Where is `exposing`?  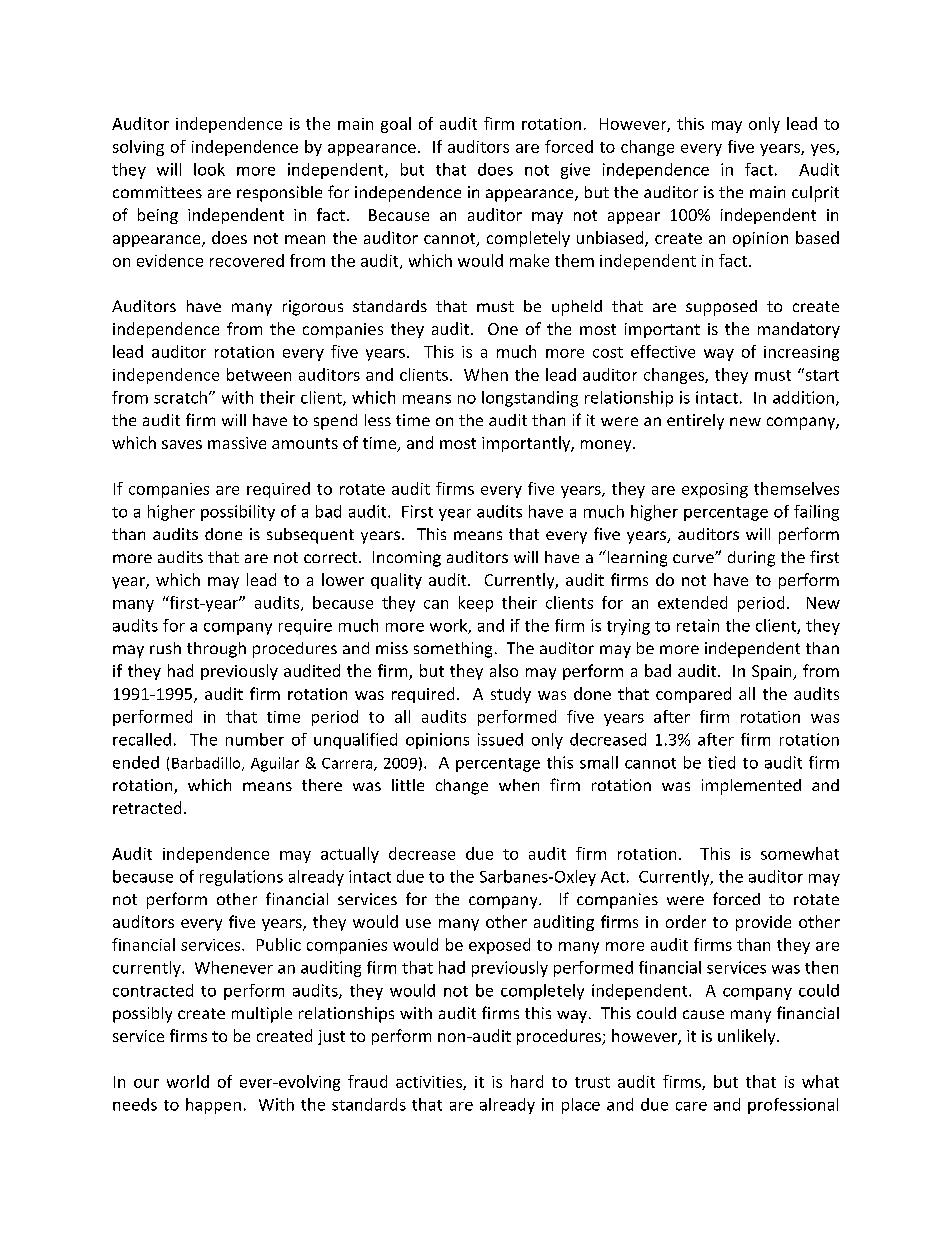 exposing is located at coordinates (715, 490).
